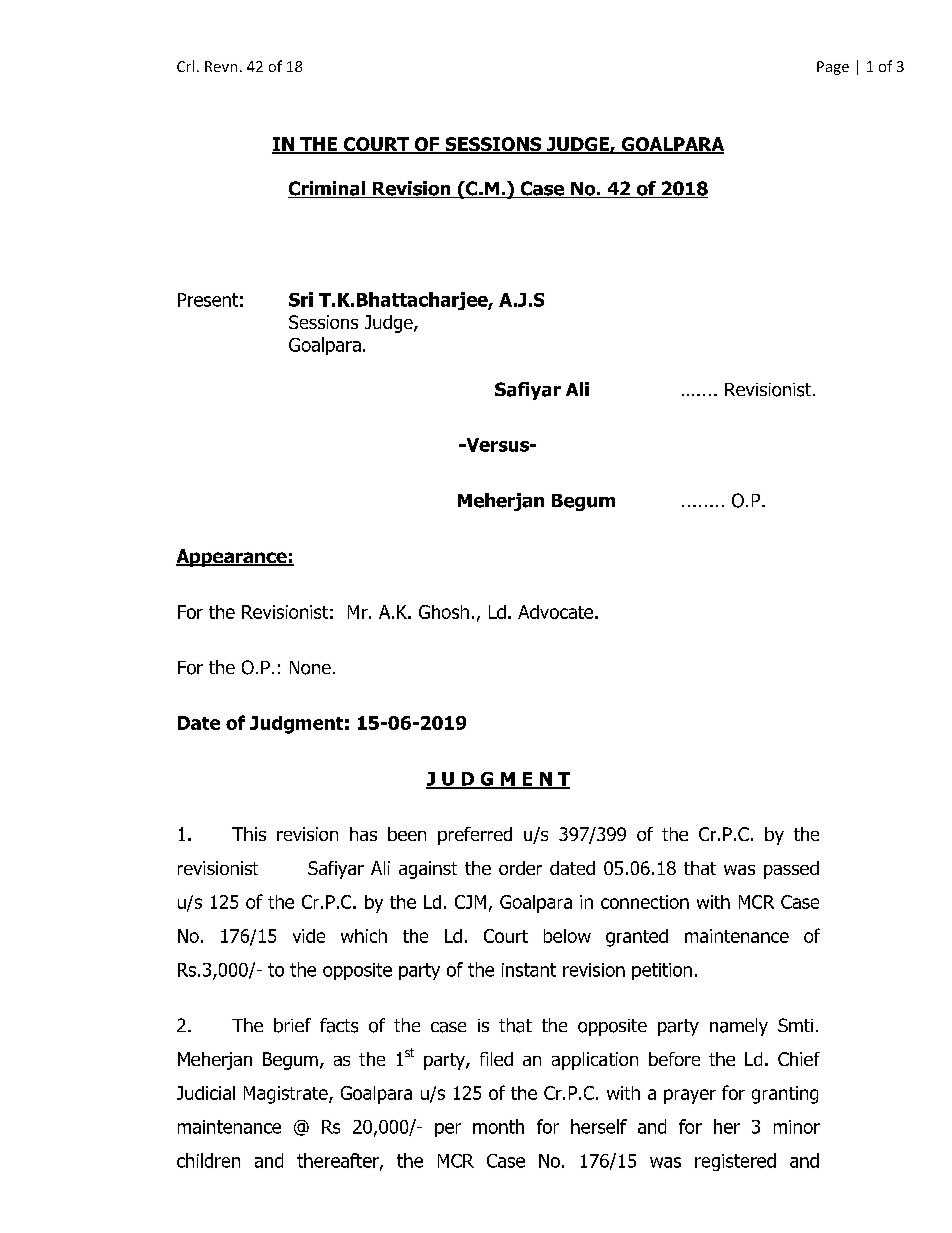 The width and height of the page is (952, 1233). I want to click on order, so click(520, 868).
